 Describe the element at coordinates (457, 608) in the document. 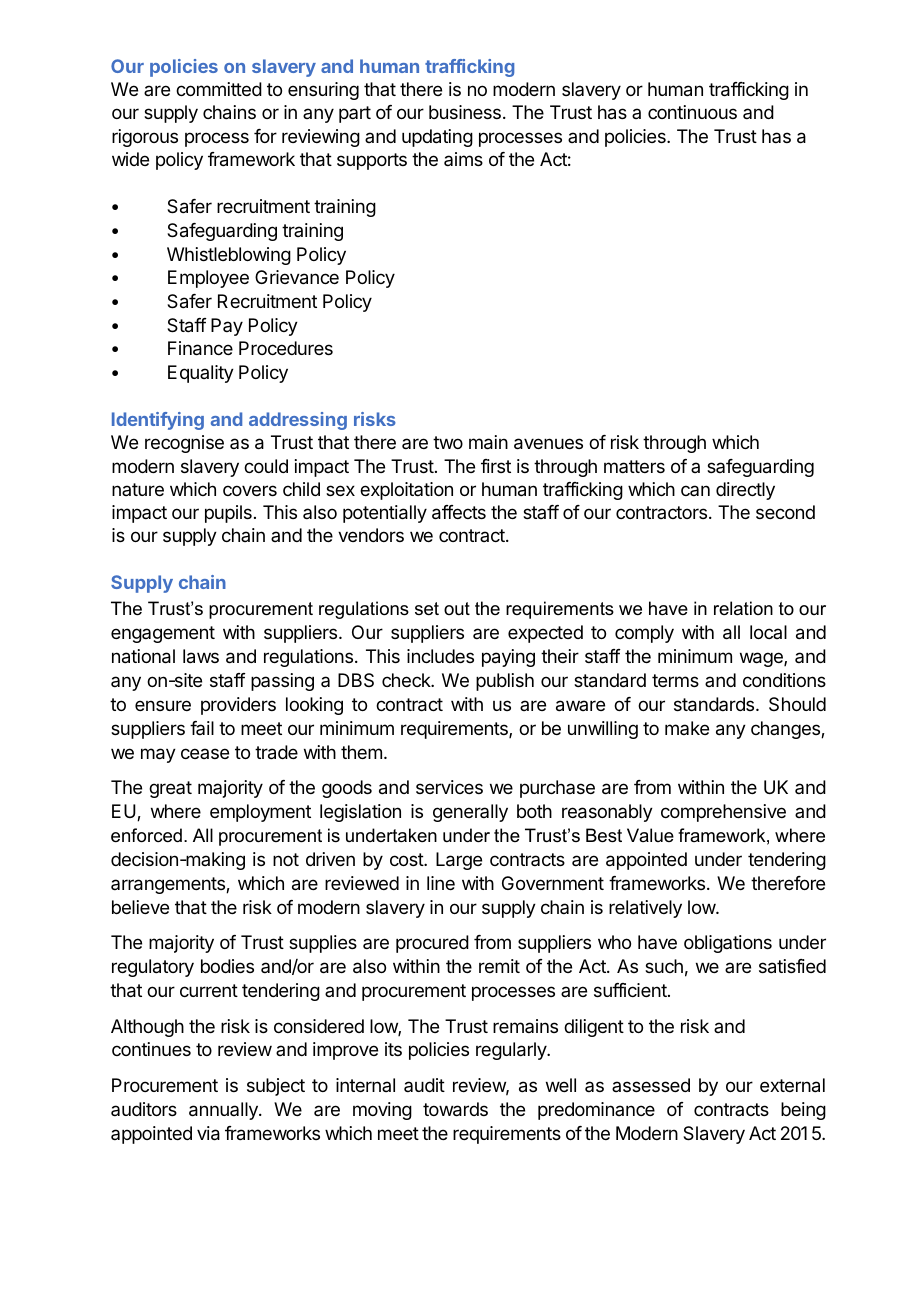

I see `out` at that location.
